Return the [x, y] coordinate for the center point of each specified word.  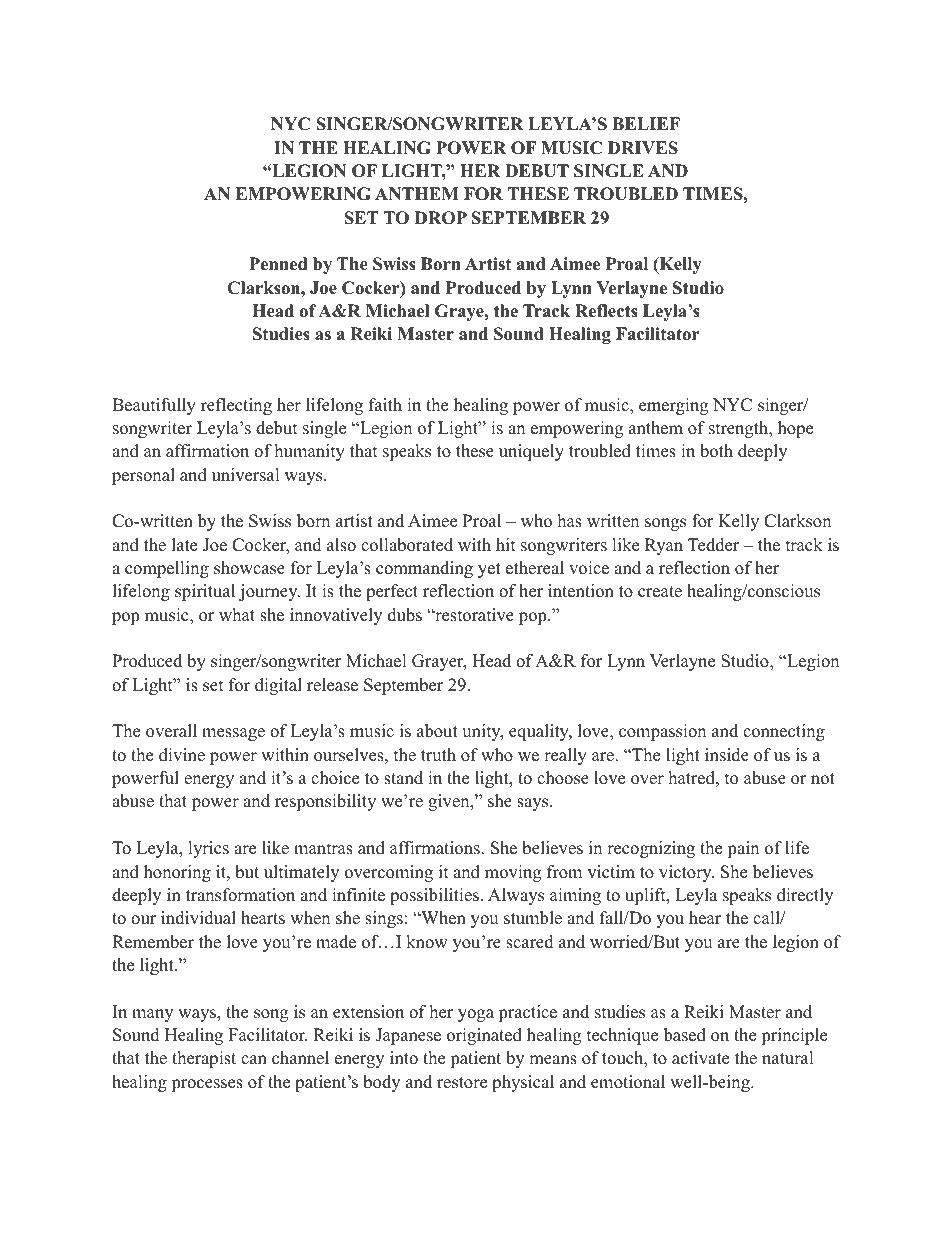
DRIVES [643, 148]
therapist [204, 1059]
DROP [441, 218]
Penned [278, 264]
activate [700, 1058]
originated [484, 1036]
